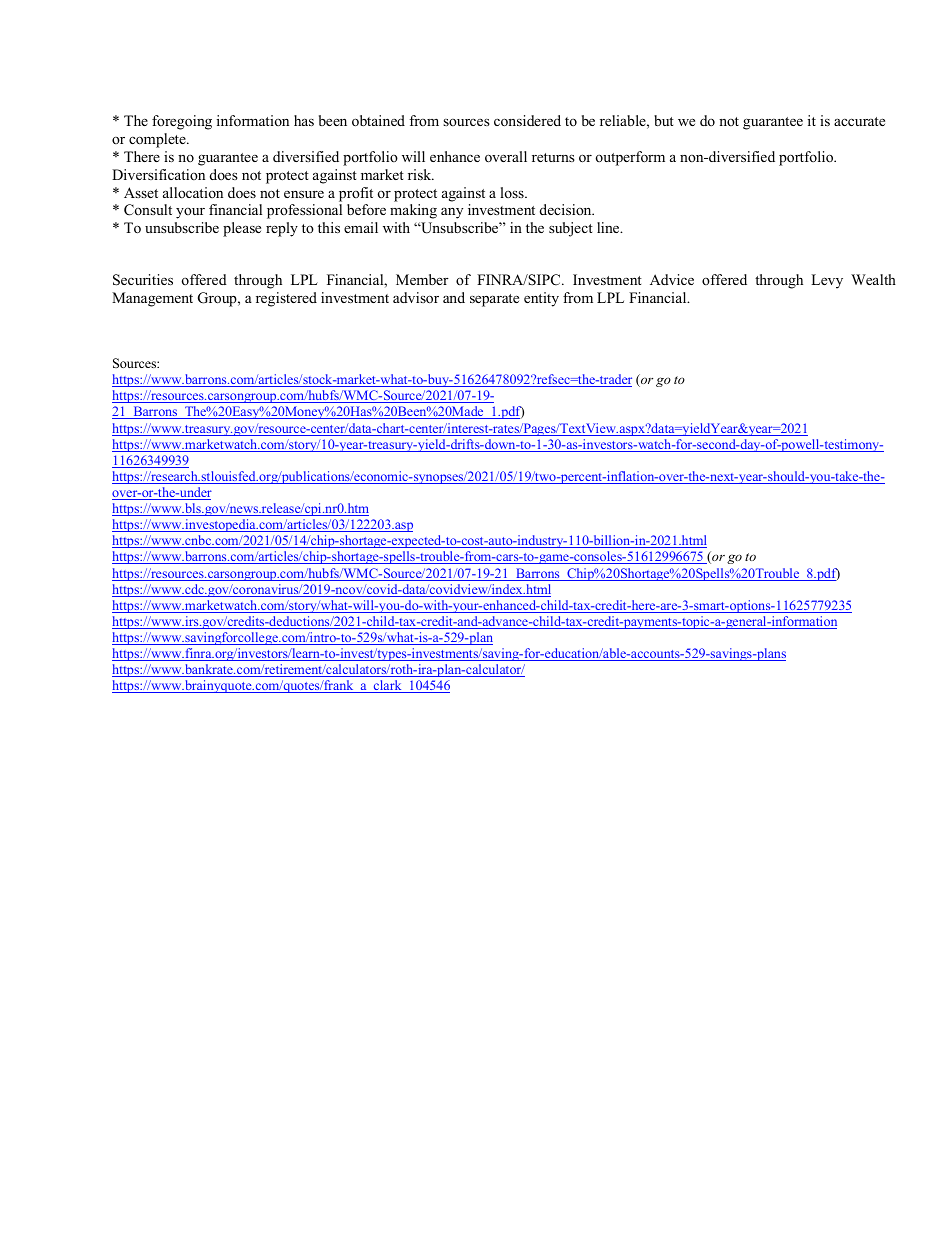 Image resolution: width=952 pixels, height=1233 pixels. I want to click on Diversification, so click(158, 174).
